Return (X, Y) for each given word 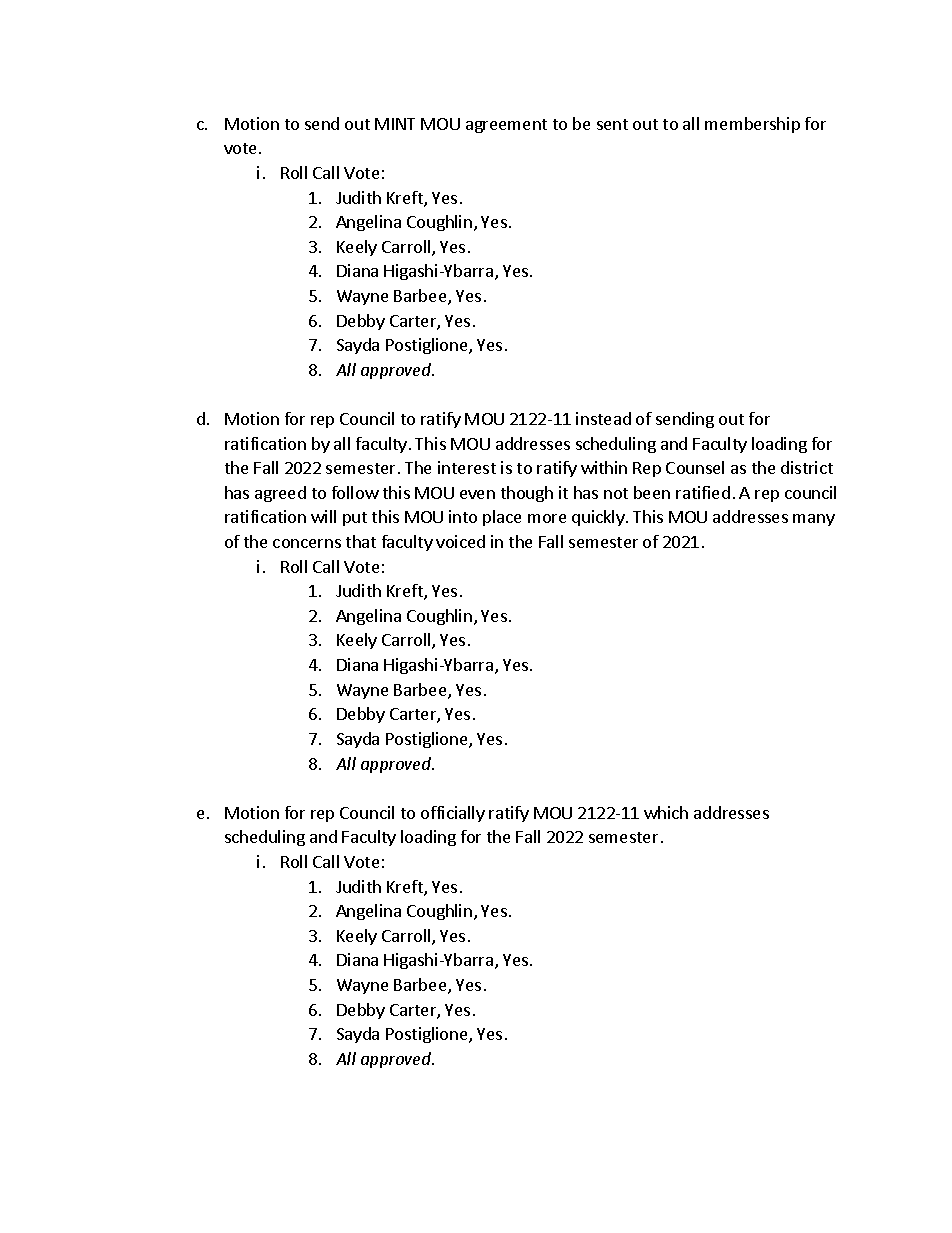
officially (453, 814)
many (814, 520)
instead (603, 418)
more (547, 518)
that (361, 541)
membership (752, 125)
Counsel (695, 467)
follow (355, 492)
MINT (395, 124)
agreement (506, 126)
